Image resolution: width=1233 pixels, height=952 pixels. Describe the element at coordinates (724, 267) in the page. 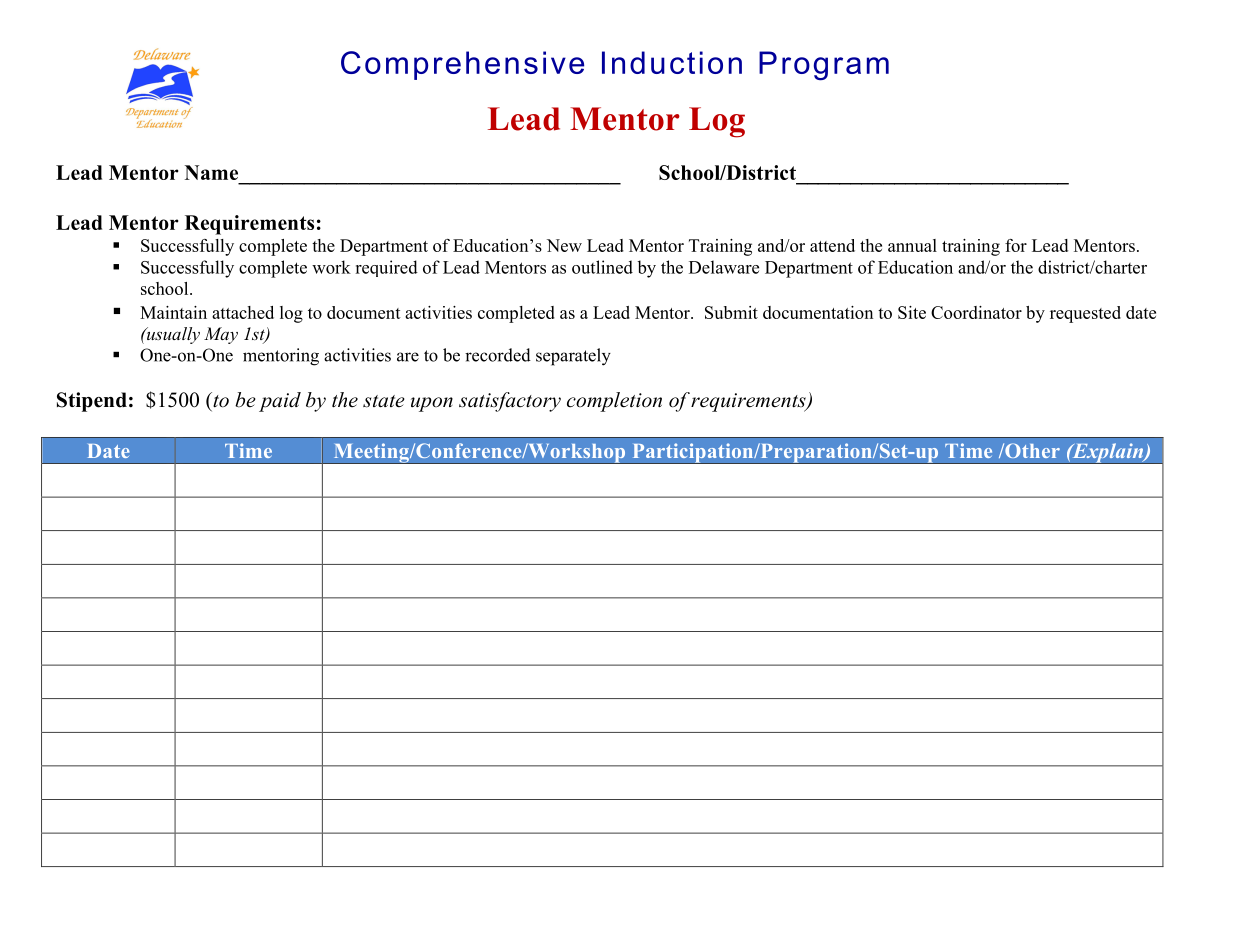

I see `Delaware` at that location.
